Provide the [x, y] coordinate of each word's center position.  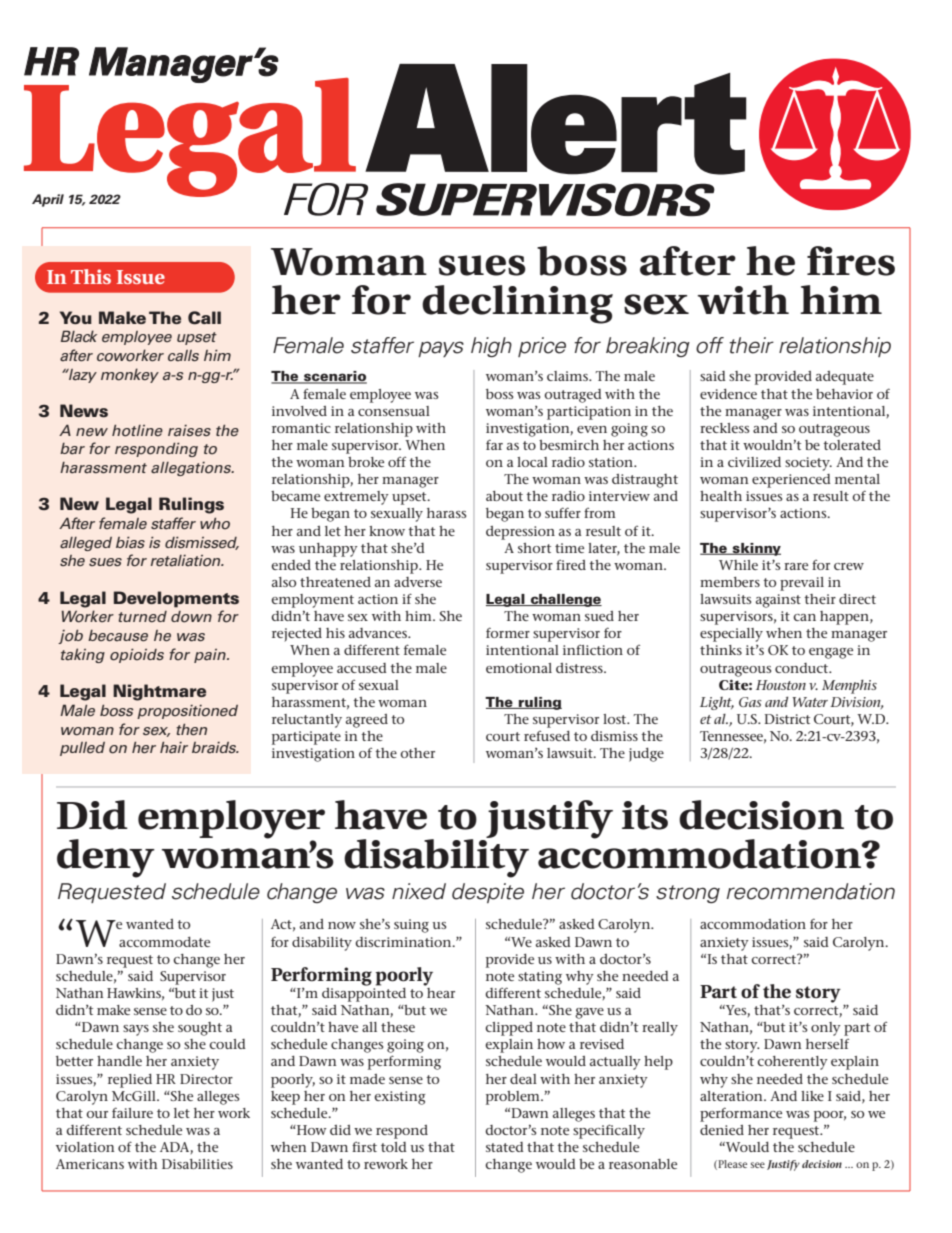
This [91, 276]
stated [505, 1147]
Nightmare [159, 692]
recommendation [811, 891]
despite [488, 893]
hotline [137, 431]
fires [851, 261]
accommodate [164, 942]
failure [132, 1112]
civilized [754, 462]
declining [517, 304]
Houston [781, 685]
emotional [519, 668]
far [494, 444]
